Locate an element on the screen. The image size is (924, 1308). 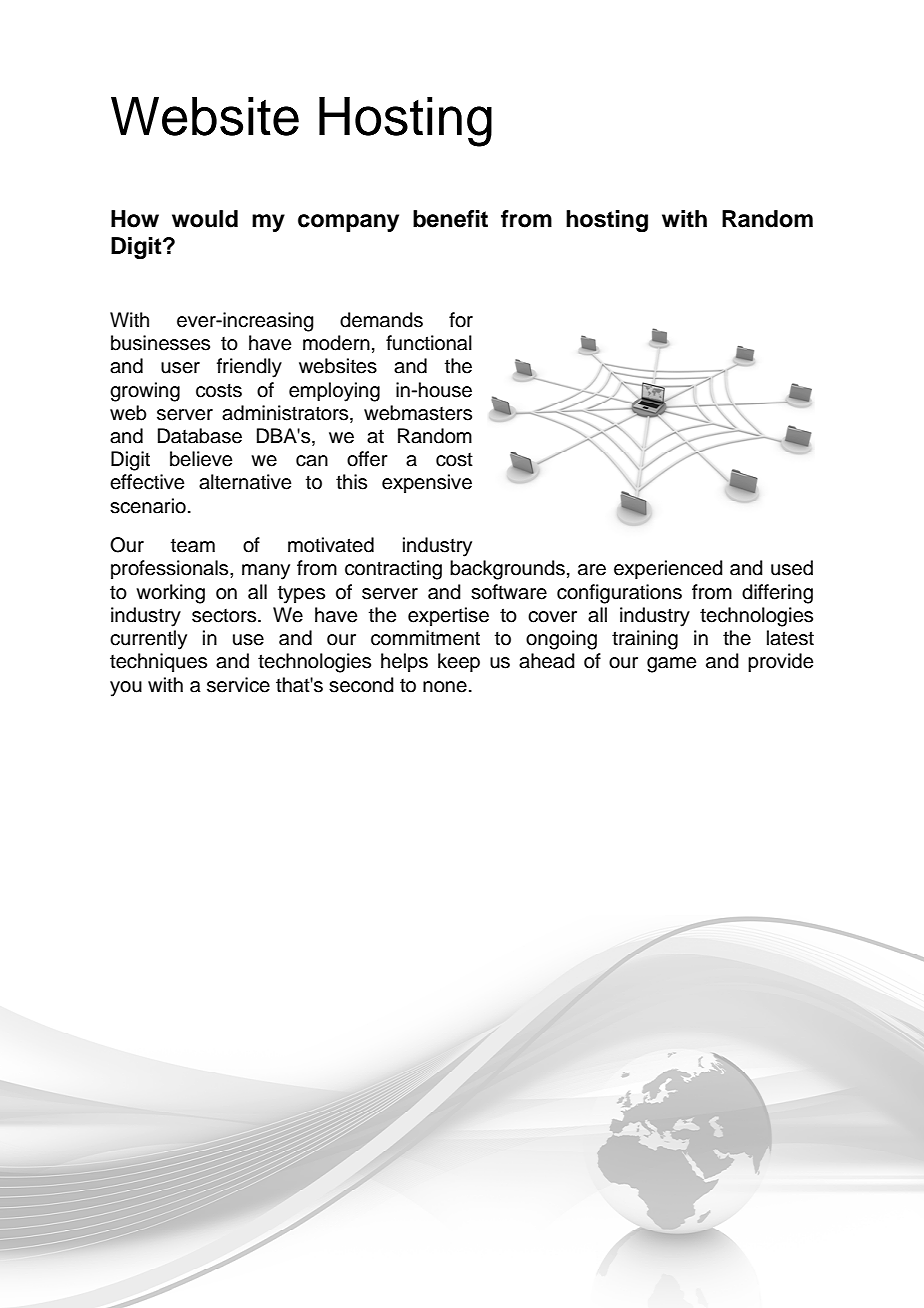
benefit is located at coordinates (450, 219).
